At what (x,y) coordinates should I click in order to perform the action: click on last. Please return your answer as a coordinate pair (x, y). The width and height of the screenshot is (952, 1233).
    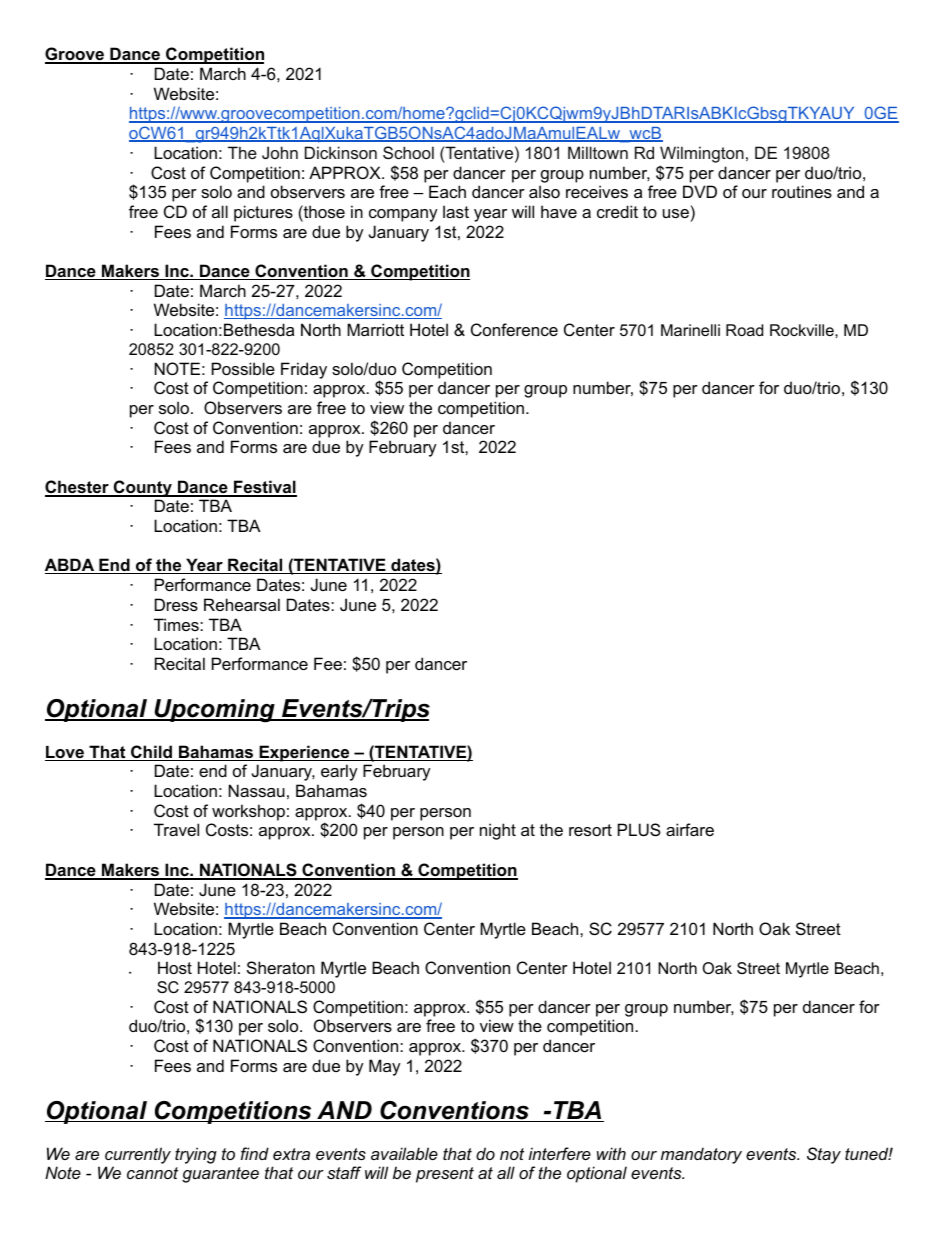
    Looking at the image, I should click on (456, 211).
